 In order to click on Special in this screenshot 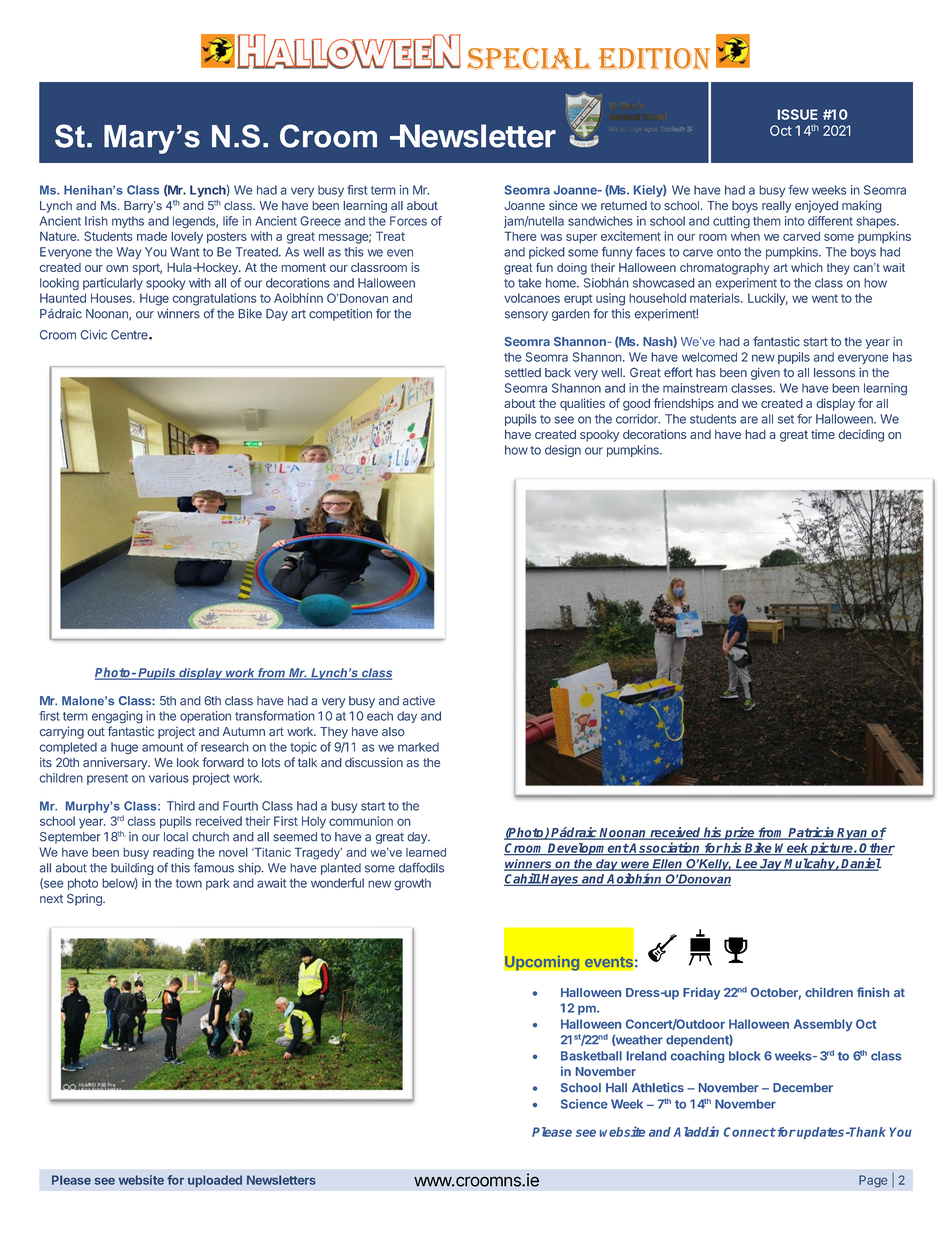, I will do `click(529, 58)`.
